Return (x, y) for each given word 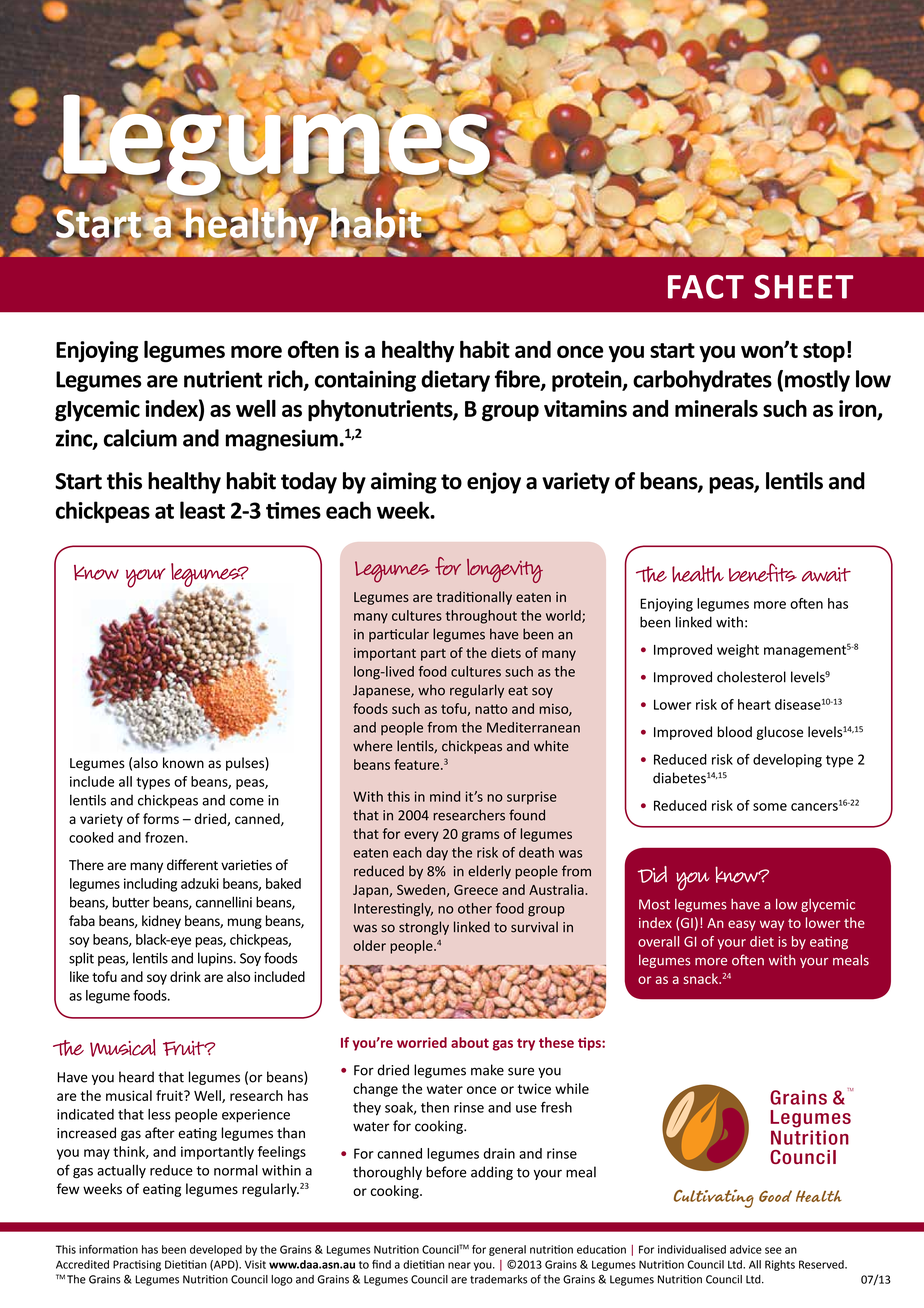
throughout (481, 617)
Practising (137, 1265)
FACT (706, 287)
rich (286, 380)
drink (185, 976)
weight (738, 651)
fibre (518, 380)
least (202, 510)
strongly (424, 928)
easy (742, 925)
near (459, 1265)
